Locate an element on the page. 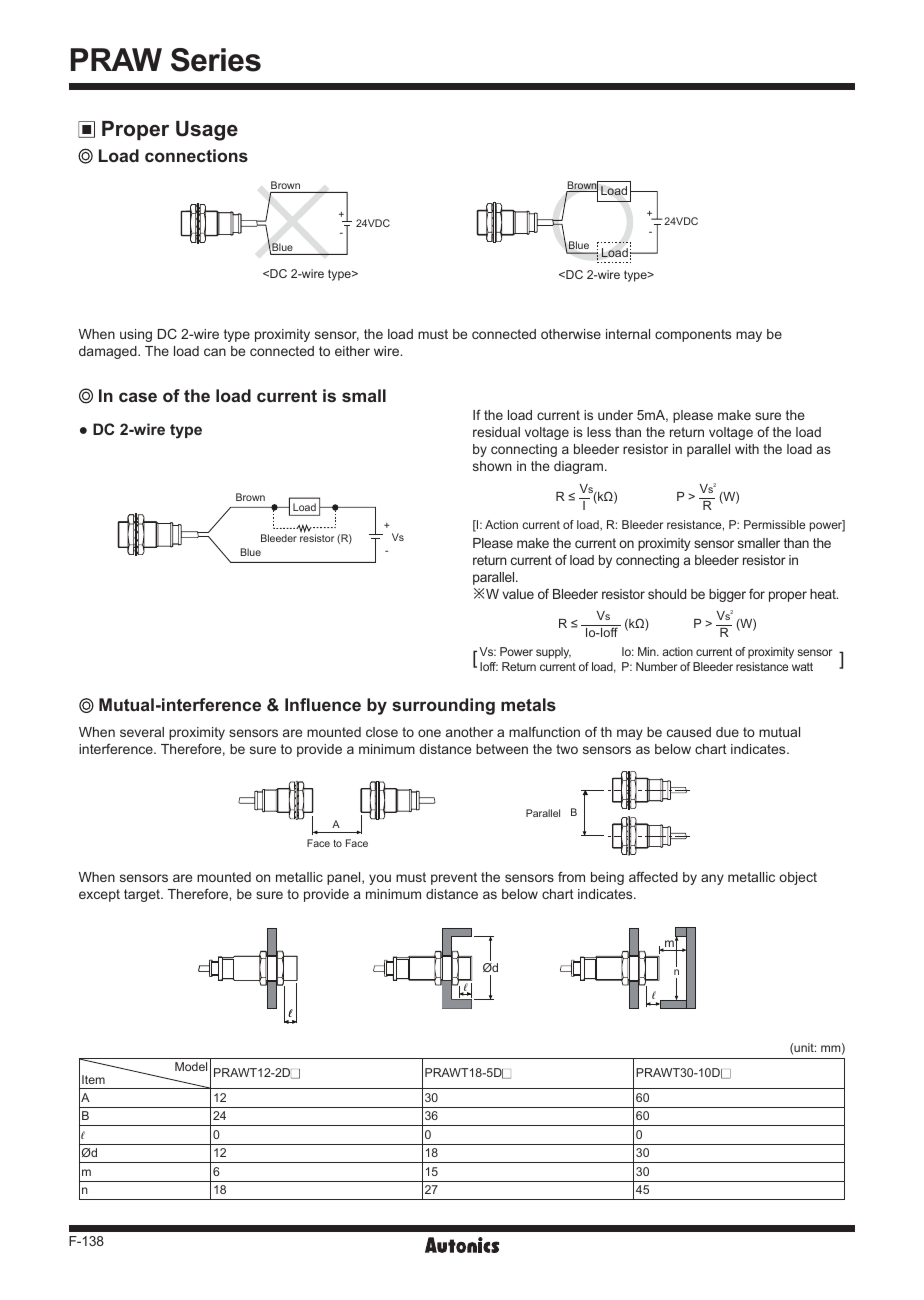  either is located at coordinates (352, 351).
